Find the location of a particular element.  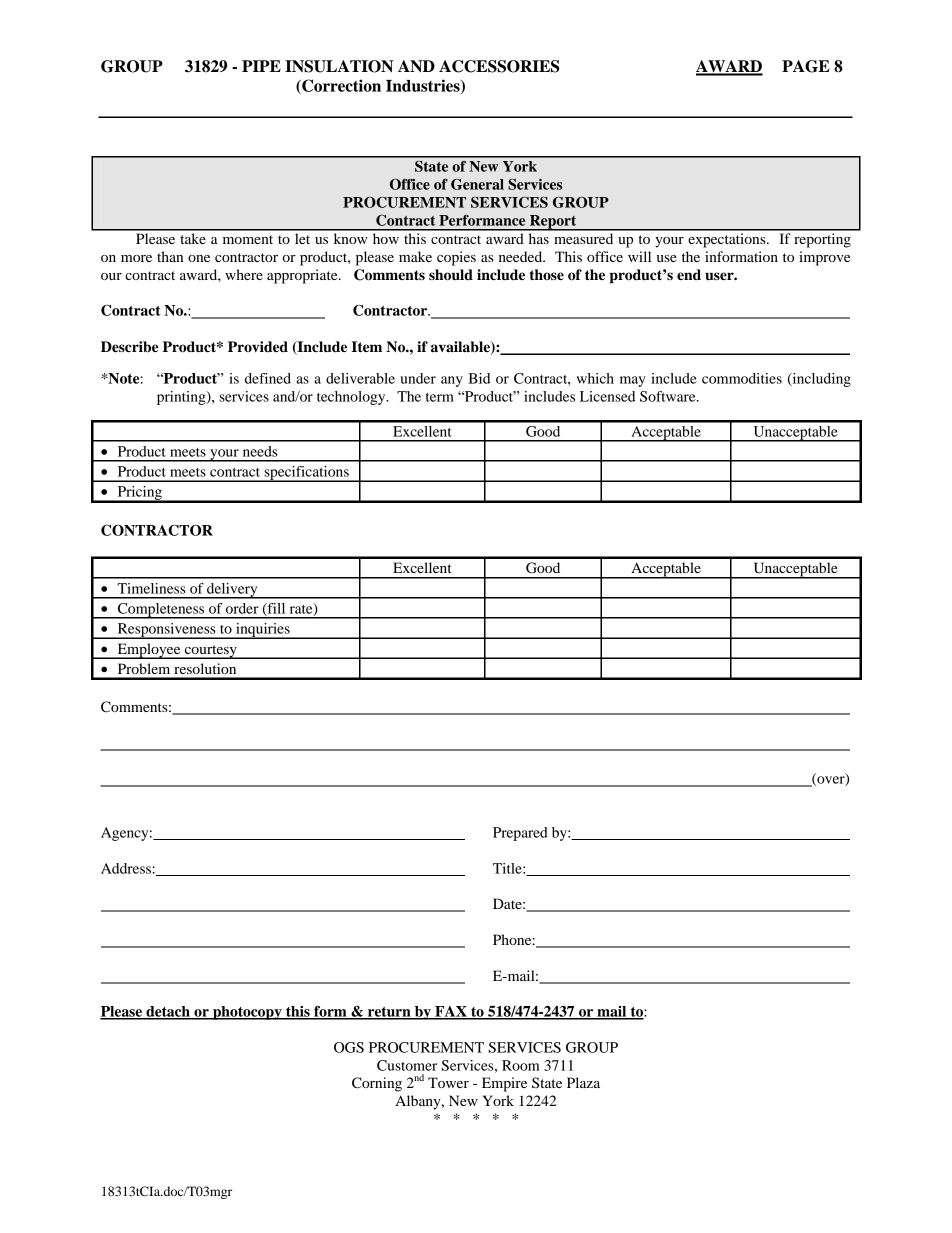

PIPE is located at coordinates (261, 66).
